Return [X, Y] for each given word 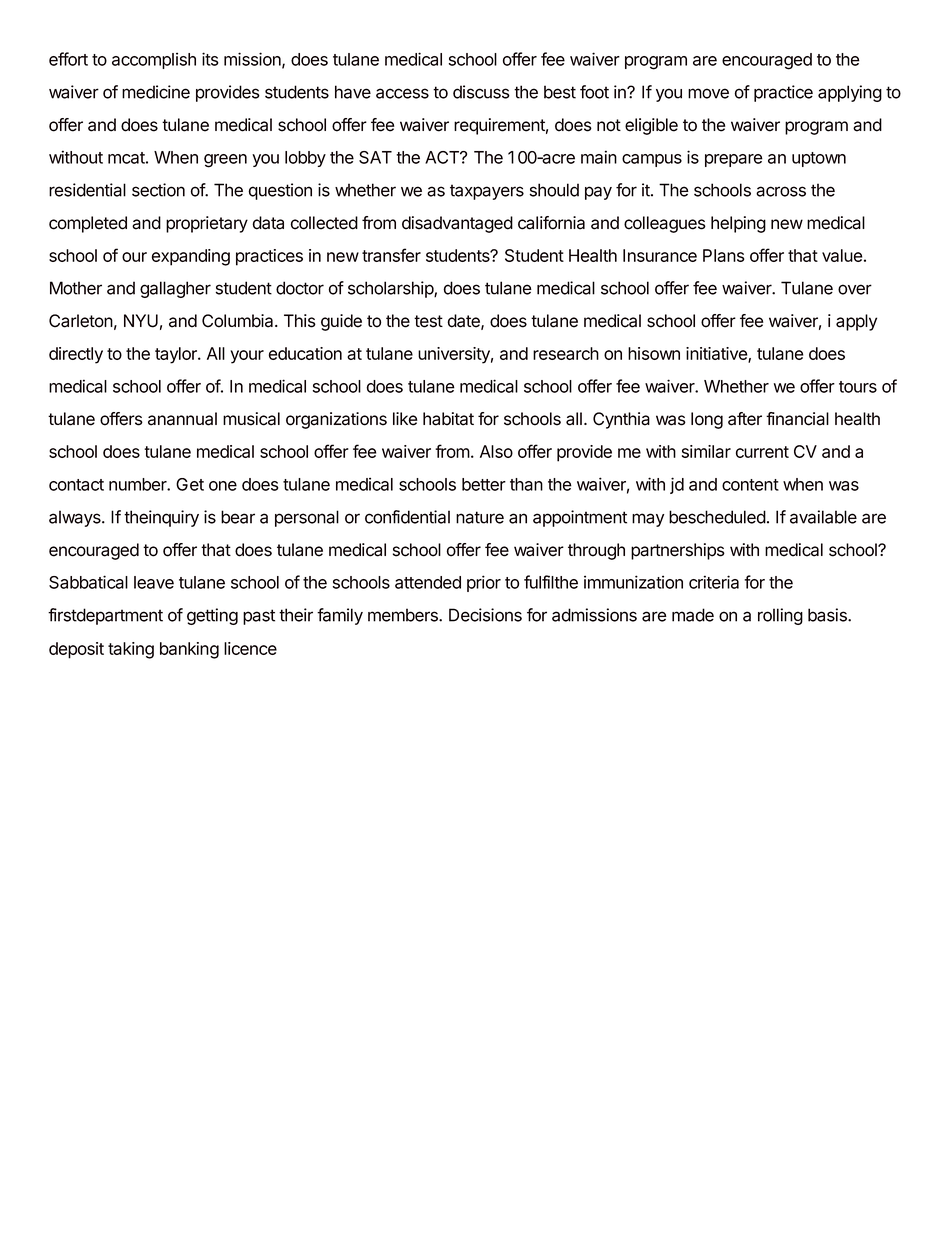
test [428, 321]
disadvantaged [457, 224]
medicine [156, 92]
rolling [780, 616]
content [750, 485]
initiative [717, 355]
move [708, 93]
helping [738, 224]
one [223, 486]
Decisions [485, 615]
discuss [481, 92]
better [484, 484]
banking [189, 650]
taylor [177, 355]
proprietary [207, 224]
